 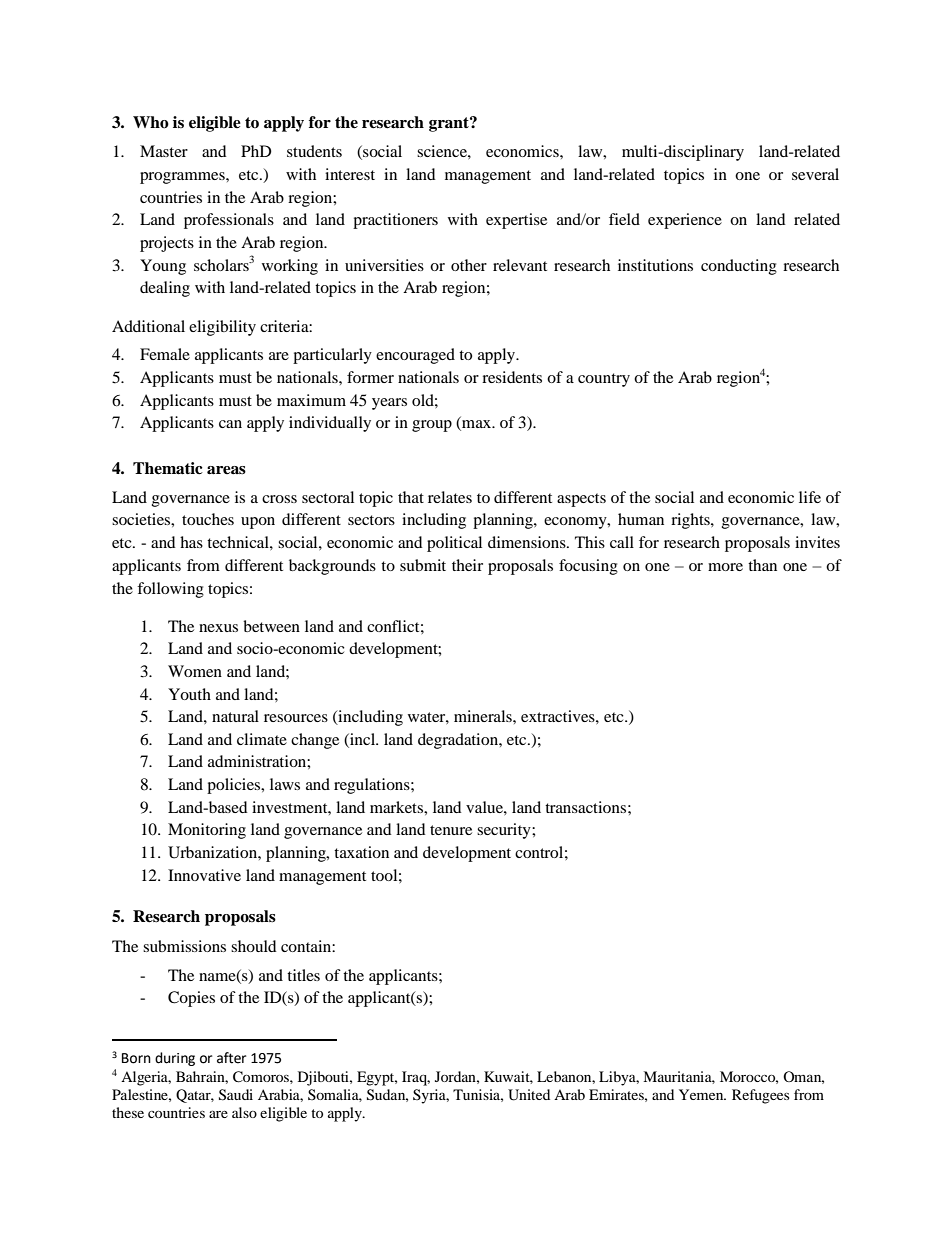 What do you see at coordinates (451, 830) in the image?
I see `tenure` at bounding box center [451, 830].
